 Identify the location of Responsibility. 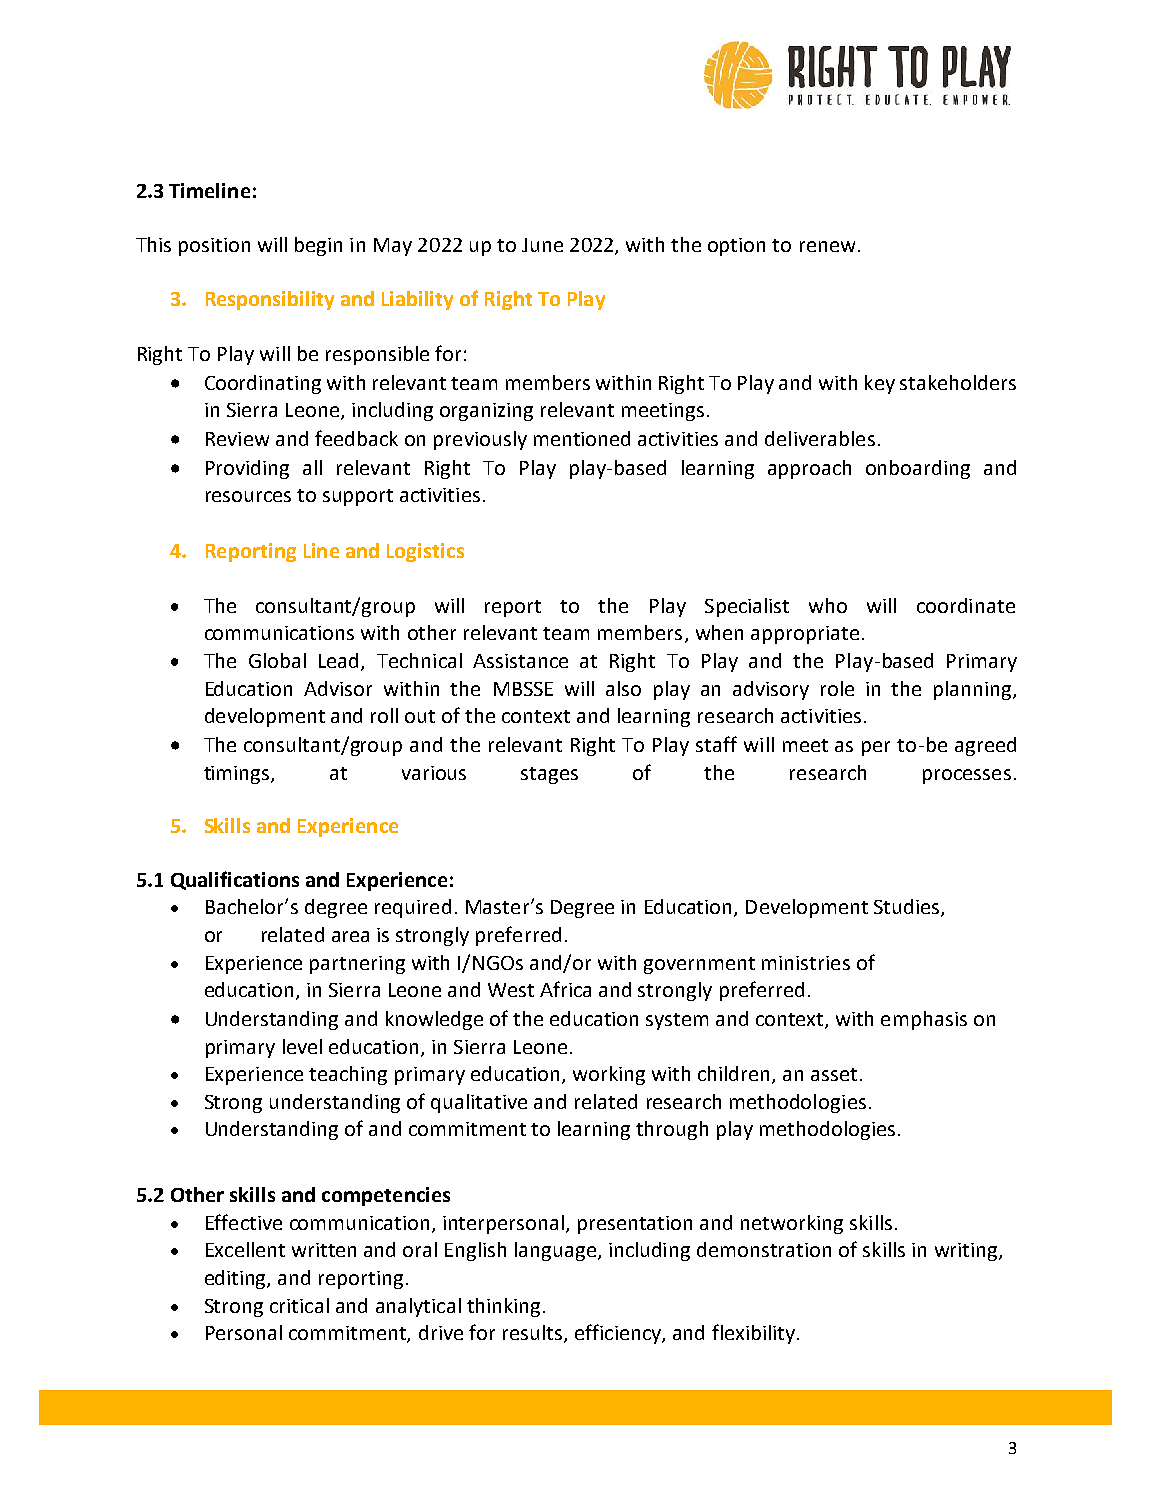
(270, 300).
